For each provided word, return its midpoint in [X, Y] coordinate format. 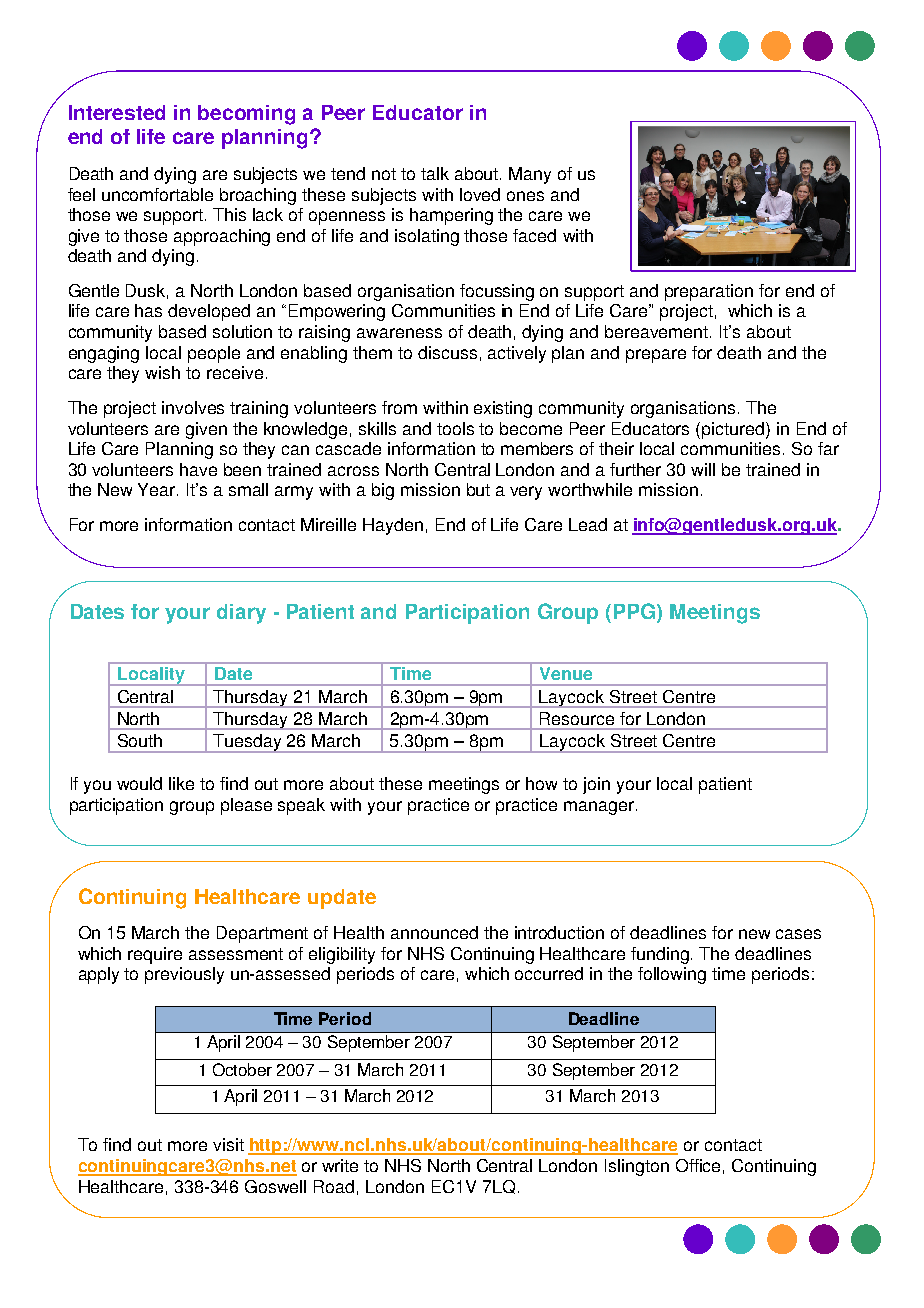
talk [435, 173]
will [703, 469]
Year [158, 489]
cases [798, 934]
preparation [709, 292]
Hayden [393, 526]
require [155, 955]
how [541, 783]
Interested [117, 112]
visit [228, 1144]
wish [162, 372]
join [596, 785]
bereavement [658, 331]
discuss [447, 352]
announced [434, 932]
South [140, 740]
